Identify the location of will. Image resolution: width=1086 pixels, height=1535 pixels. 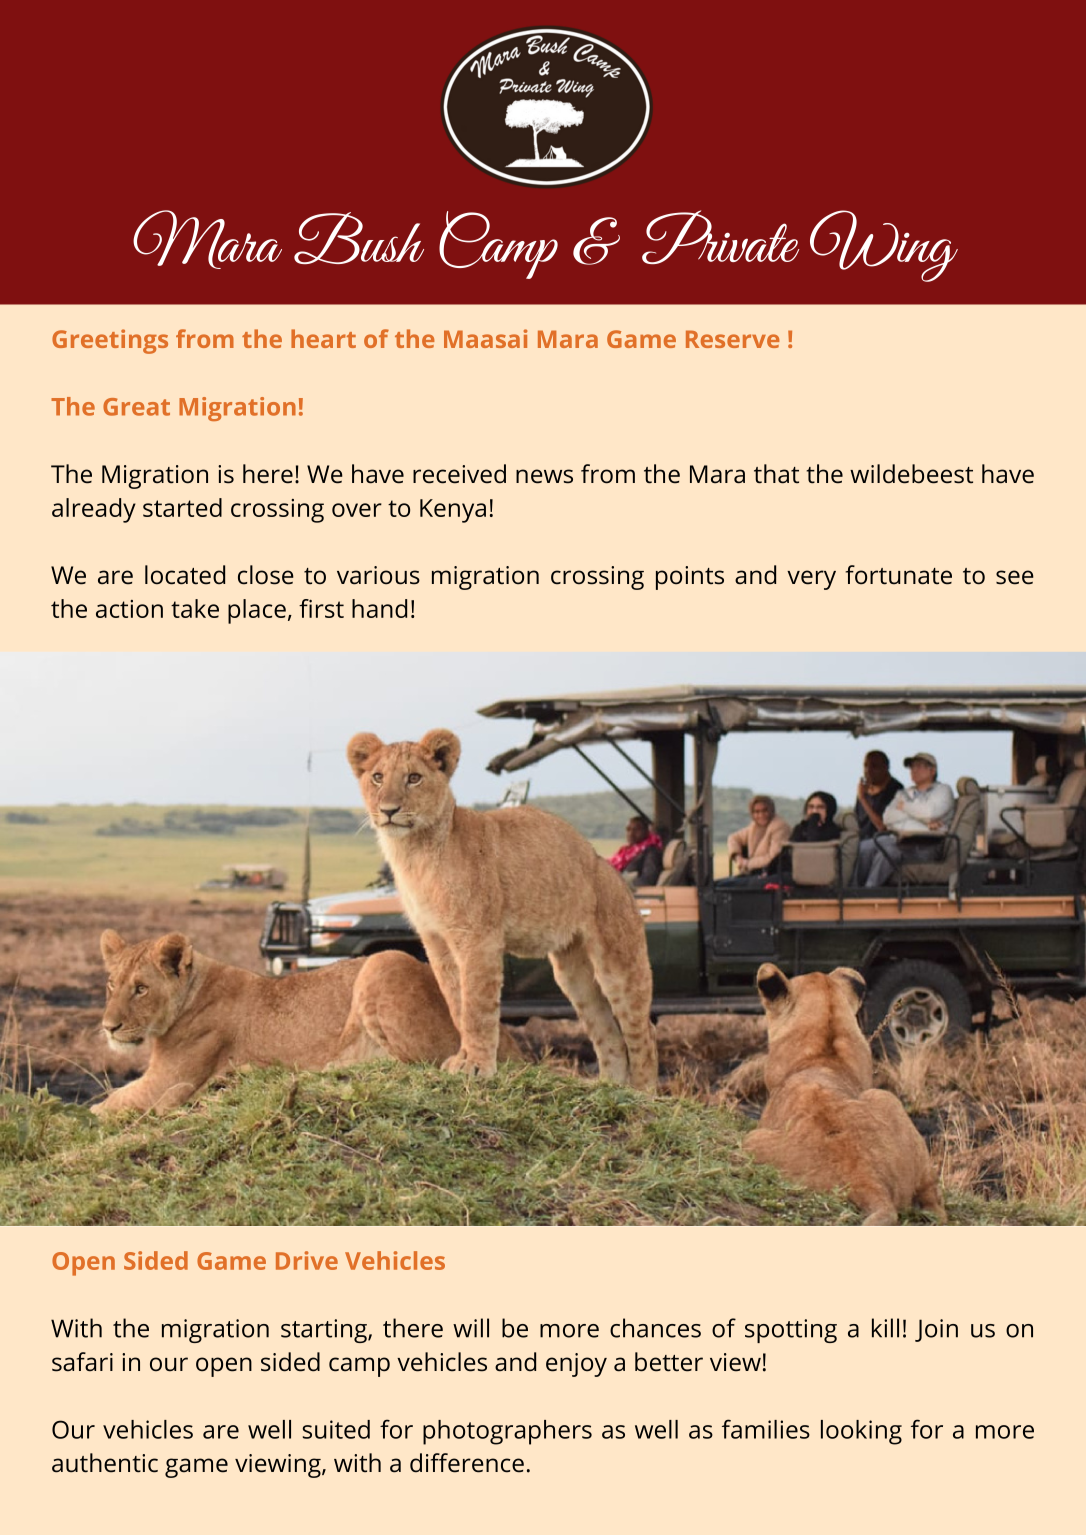
(471, 1328).
